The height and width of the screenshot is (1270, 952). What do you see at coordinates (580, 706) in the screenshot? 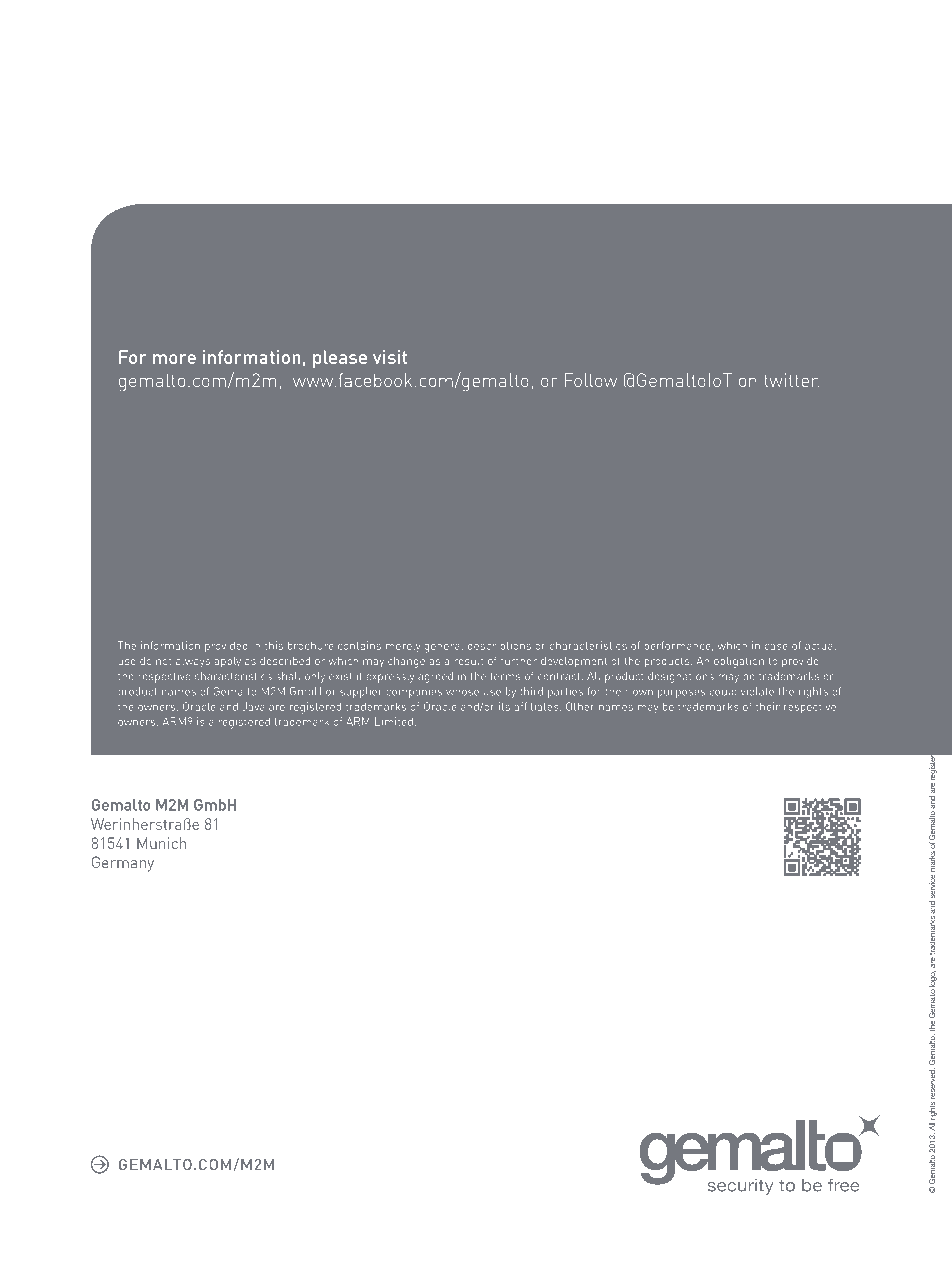
I see `Other` at bounding box center [580, 706].
